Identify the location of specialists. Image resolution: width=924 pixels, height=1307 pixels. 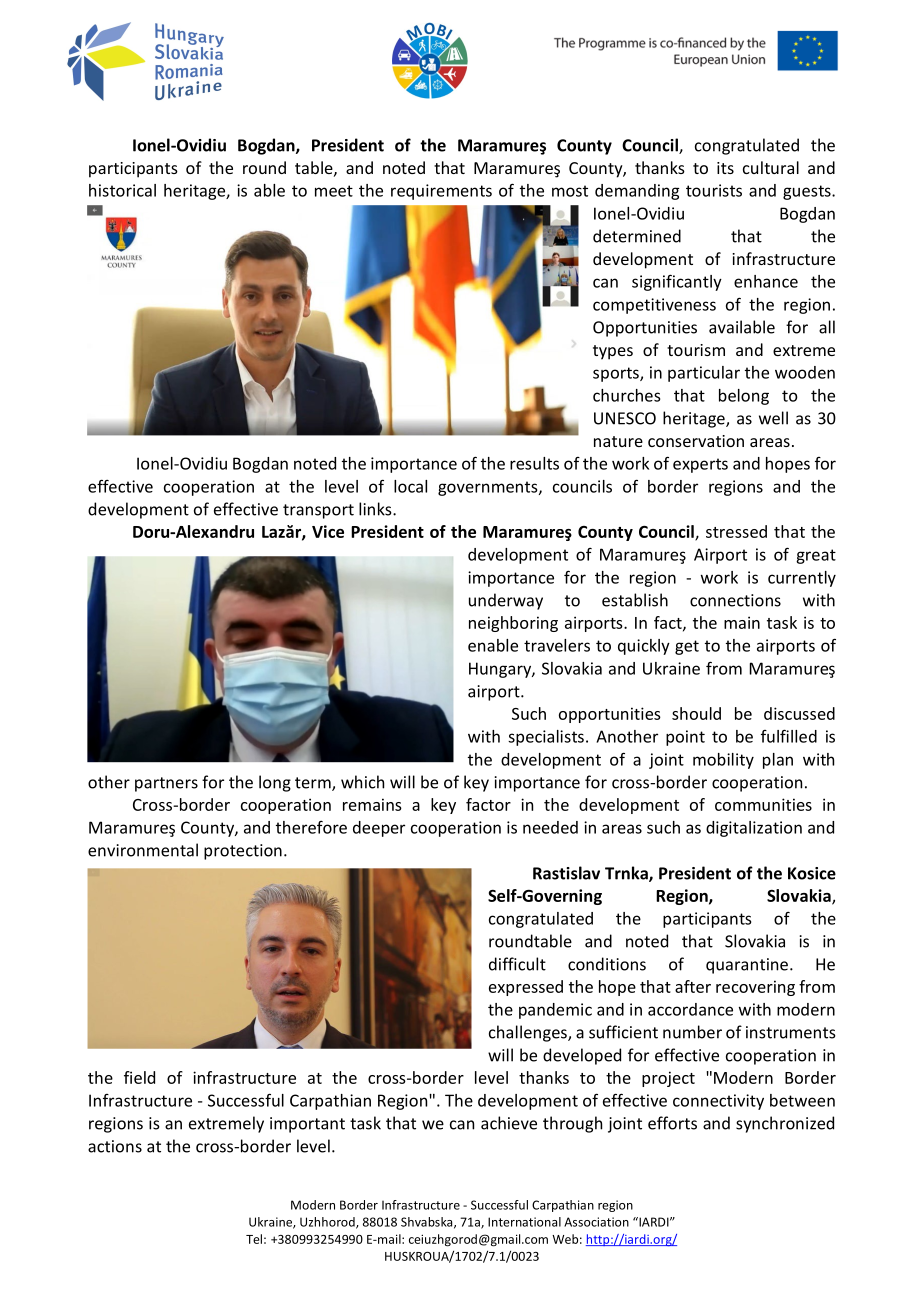
(546, 738).
